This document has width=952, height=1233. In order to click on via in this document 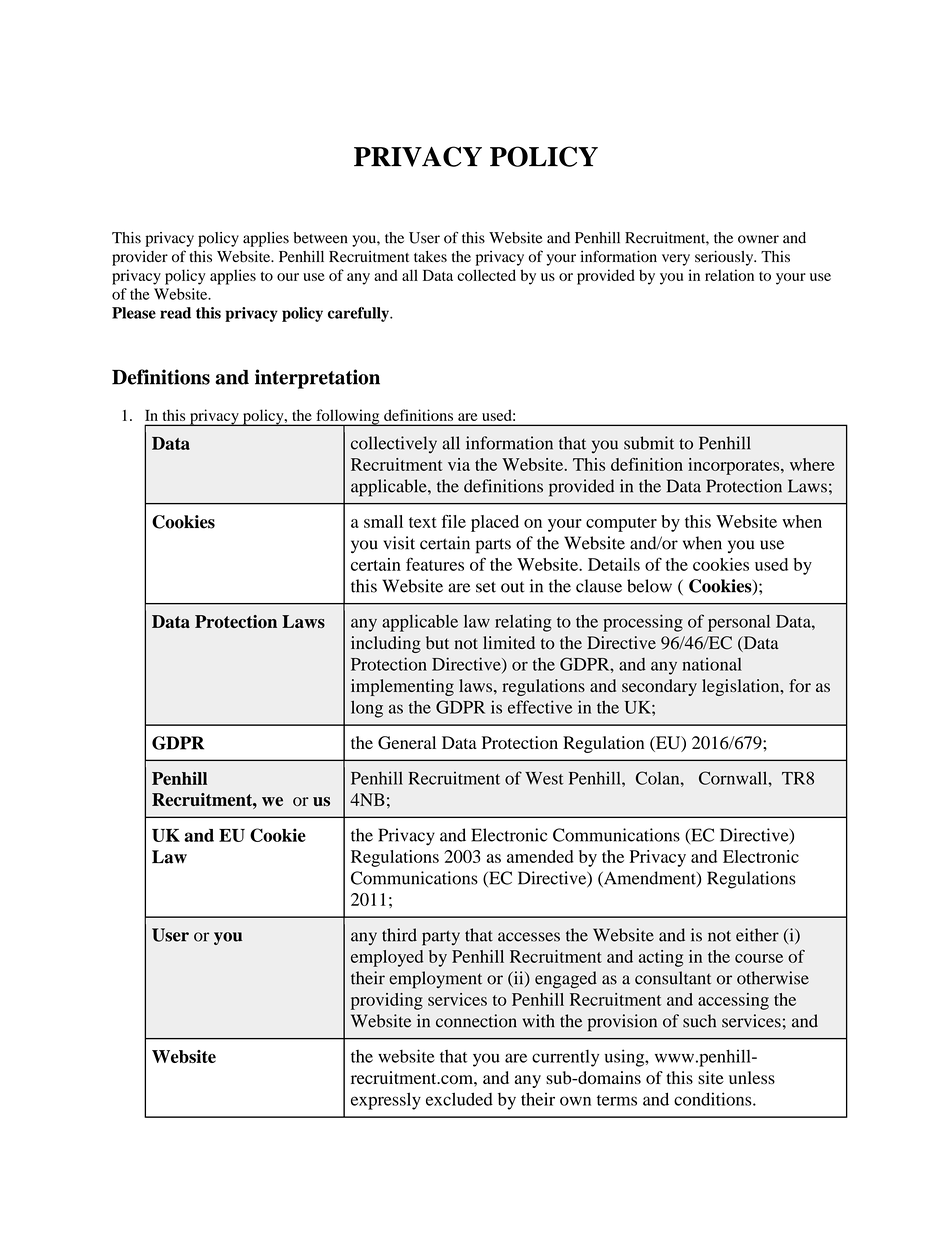, I will do `click(459, 464)`.
